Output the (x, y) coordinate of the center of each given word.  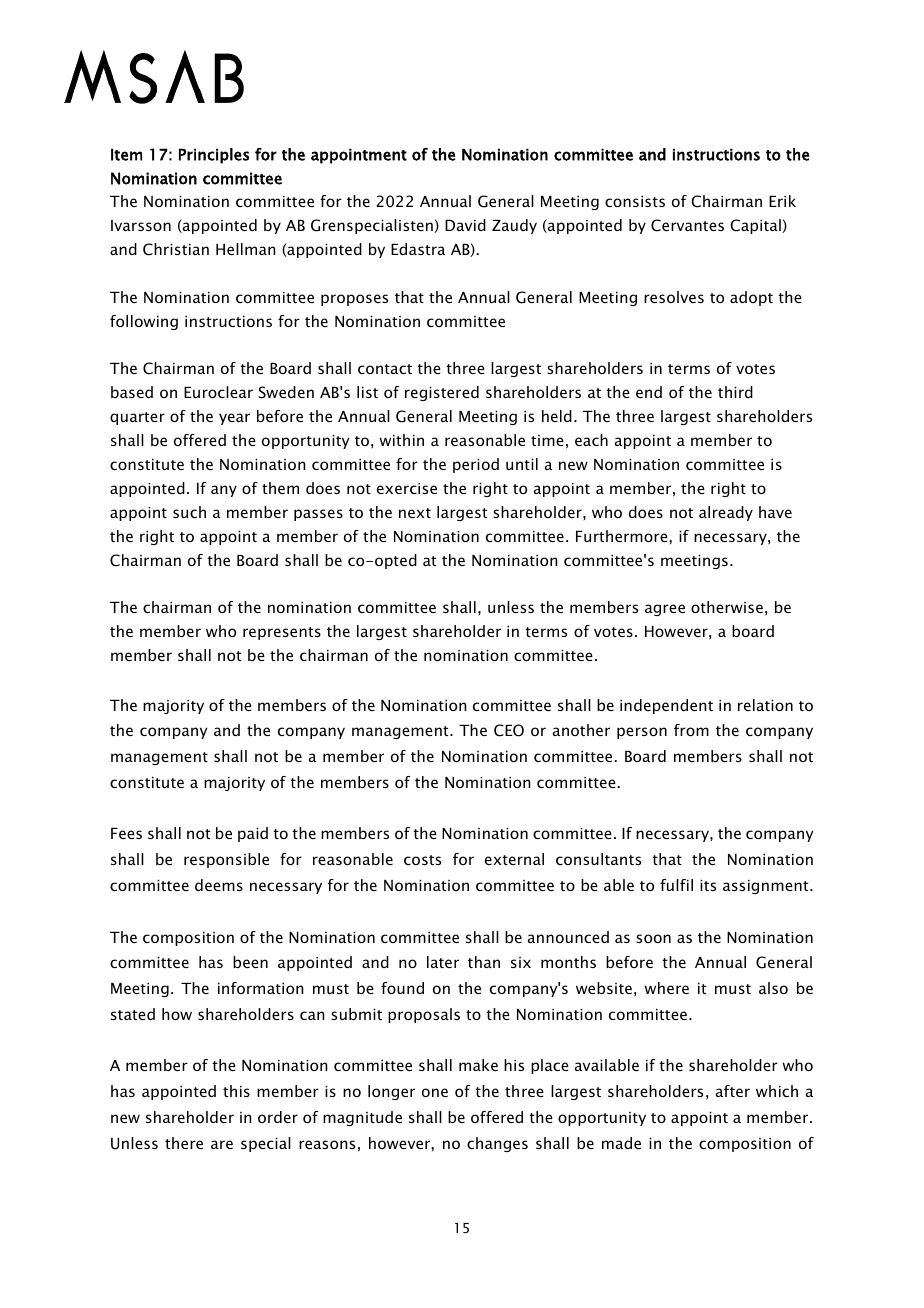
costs (422, 860)
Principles (214, 156)
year (234, 419)
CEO (509, 730)
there (184, 1143)
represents (282, 633)
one (435, 1092)
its (708, 885)
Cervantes (687, 225)
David (465, 225)
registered (442, 393)
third (735, 392)
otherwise (727, 607)
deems (219, 885)
